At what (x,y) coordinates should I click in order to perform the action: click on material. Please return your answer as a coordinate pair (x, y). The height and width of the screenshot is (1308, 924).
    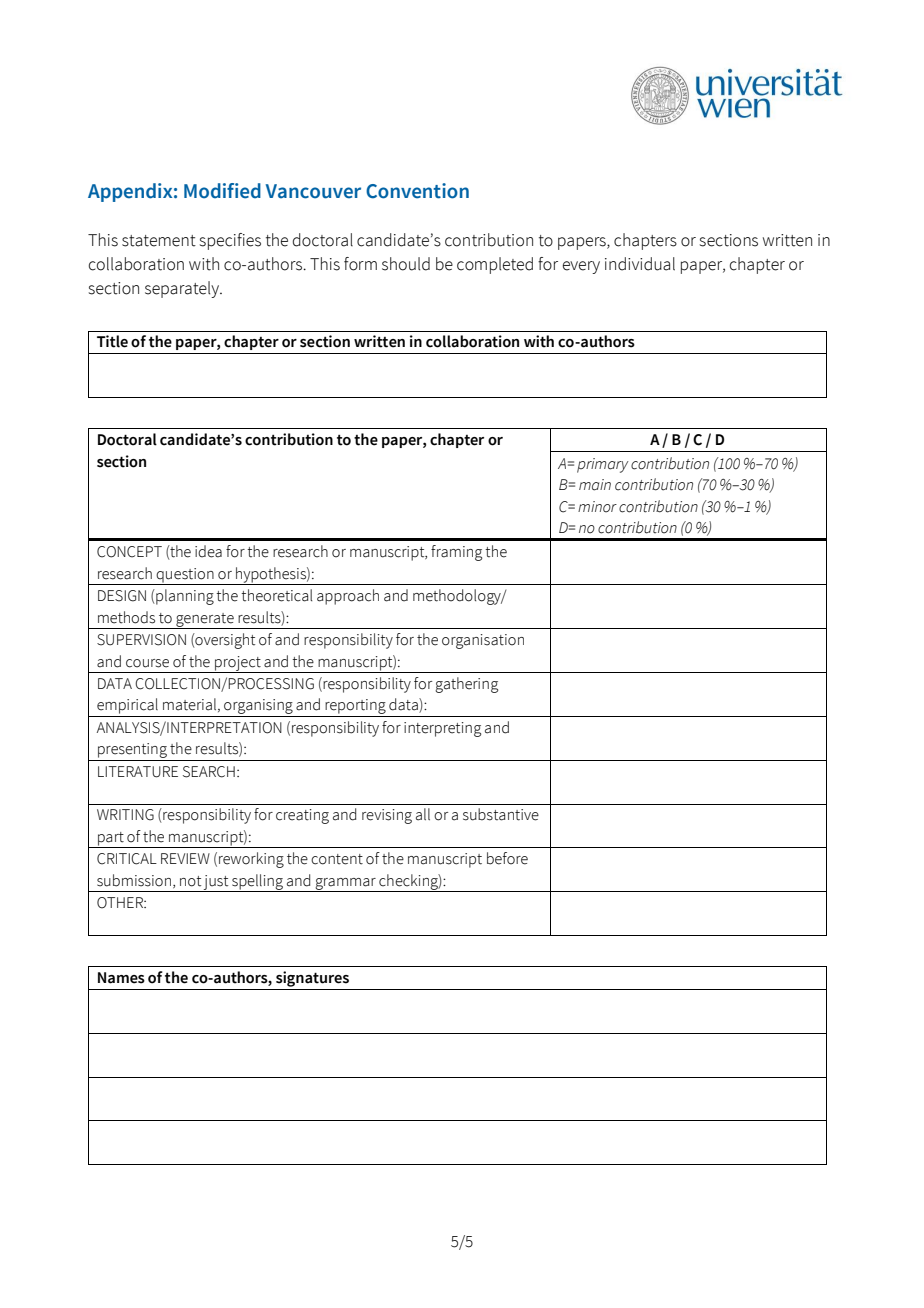
    Looking at the image, I should click on (191, 705).
